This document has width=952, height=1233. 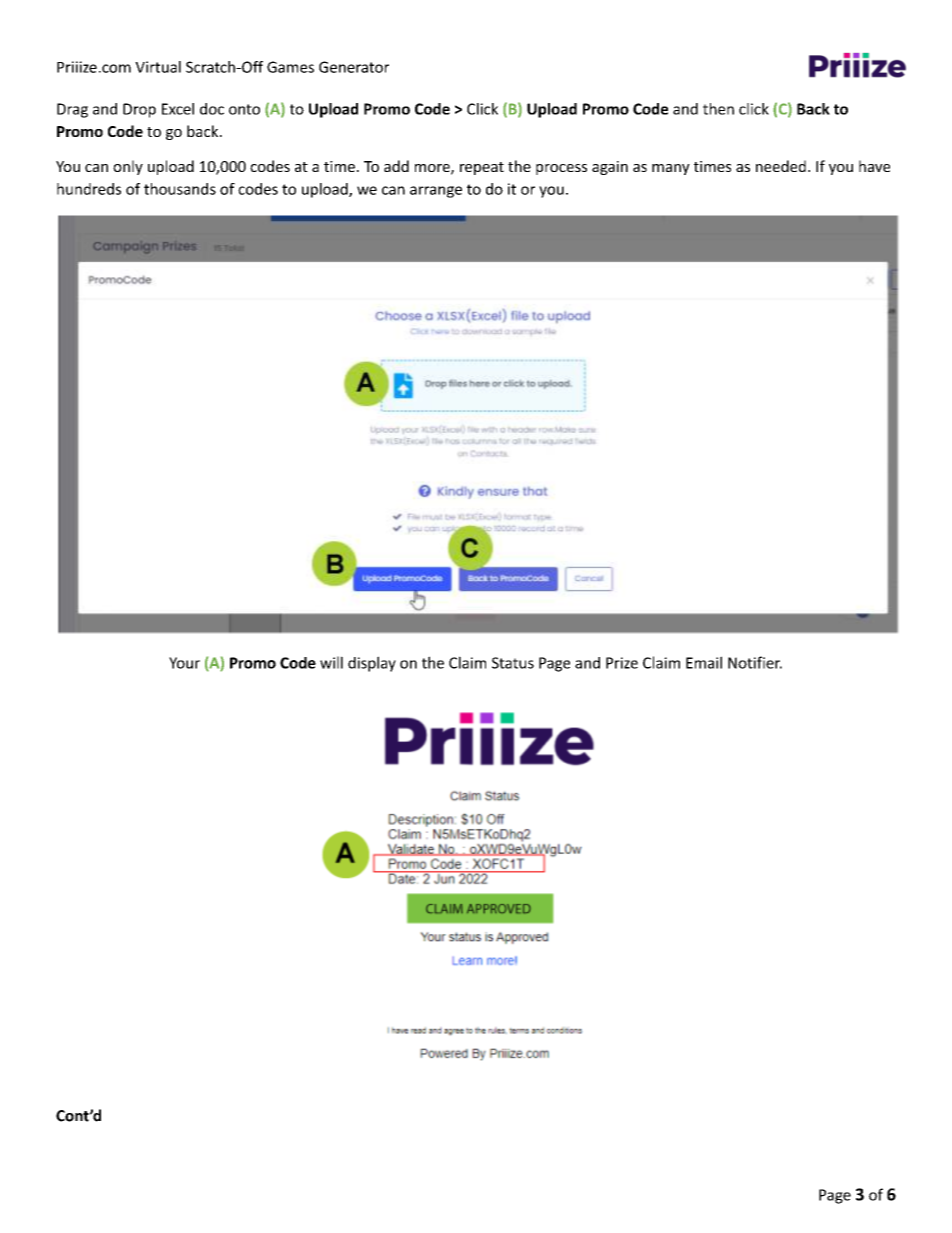 I want to click on Generator, so click(x=354, y=67).
